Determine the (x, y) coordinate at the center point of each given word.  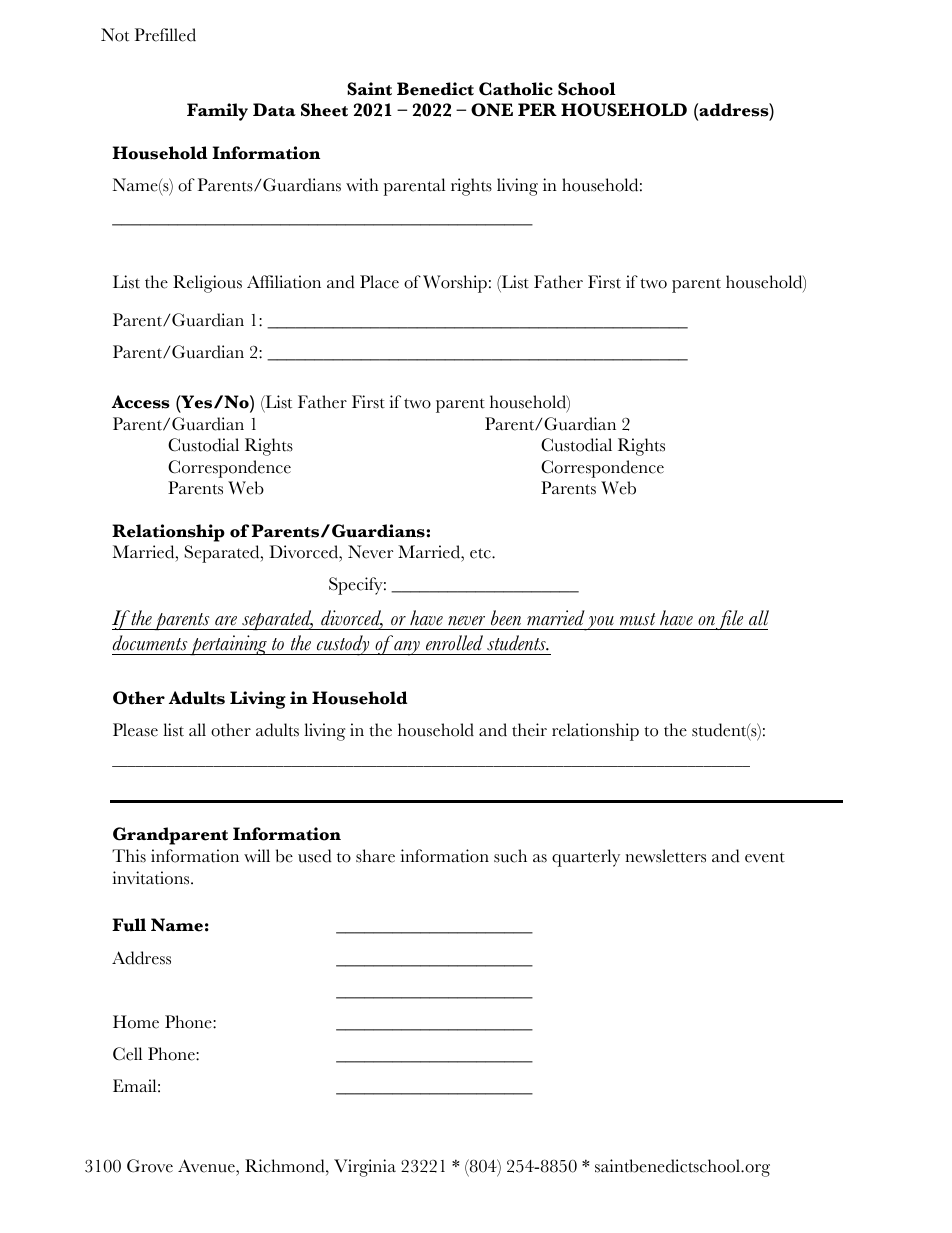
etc (481, 553)
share (375, 856)
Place (379, 282)
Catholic (516, 89)
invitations (152, 878)
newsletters (665, 856)
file (730, 620)
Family (217, 112)
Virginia (365, 1168)
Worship (455, 284)
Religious (207, 284)
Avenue (207, 1167)
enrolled (454, 643)
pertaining (229, 645)
